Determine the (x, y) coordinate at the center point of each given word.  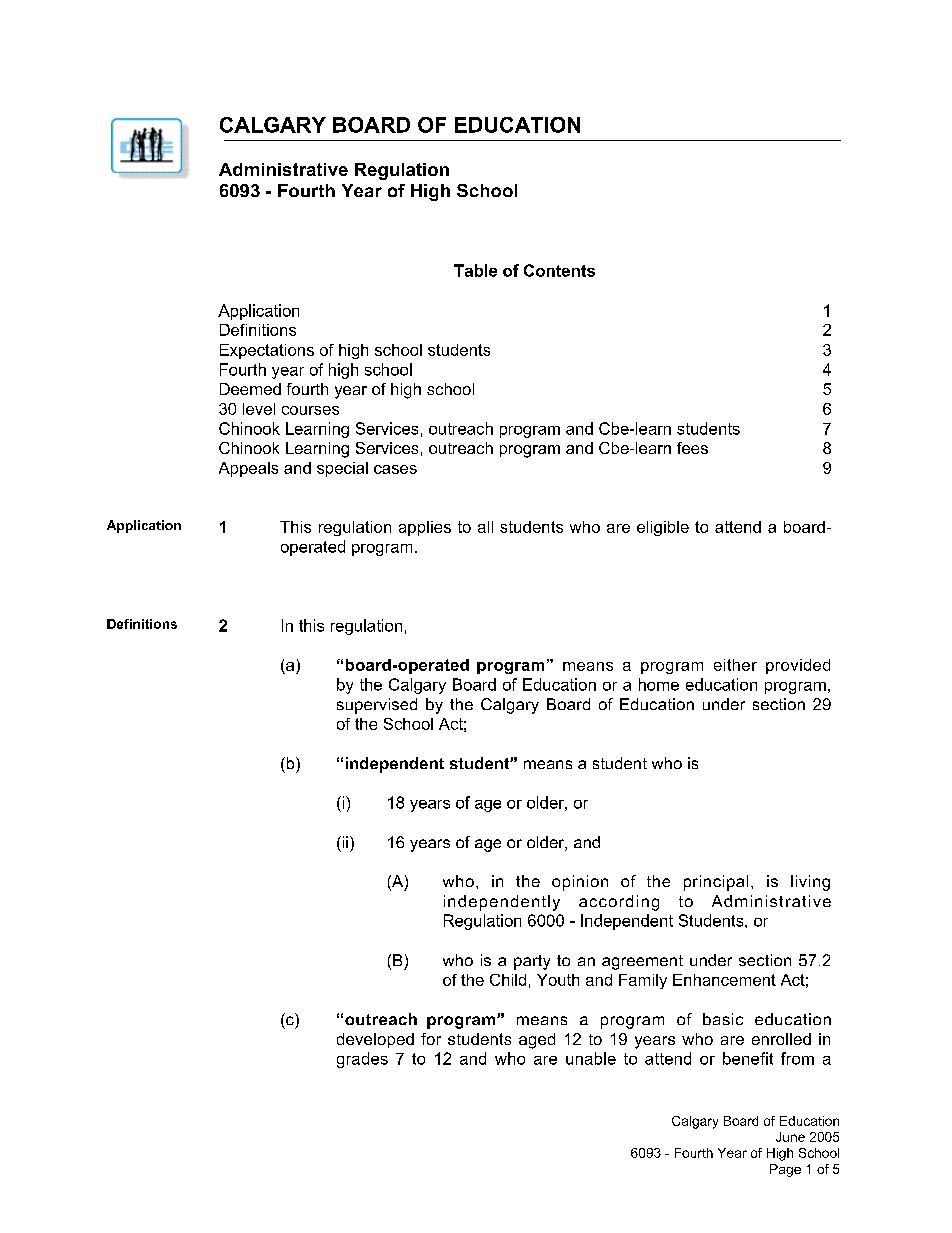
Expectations (267, 351)
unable (591, 1058)
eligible (663, 528)
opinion (580, 883)
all (485, 527)
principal (716, 883)
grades (362, 1060)
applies (425, 528)
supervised (377, 706)
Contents (559, 270)
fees (692, 448)
